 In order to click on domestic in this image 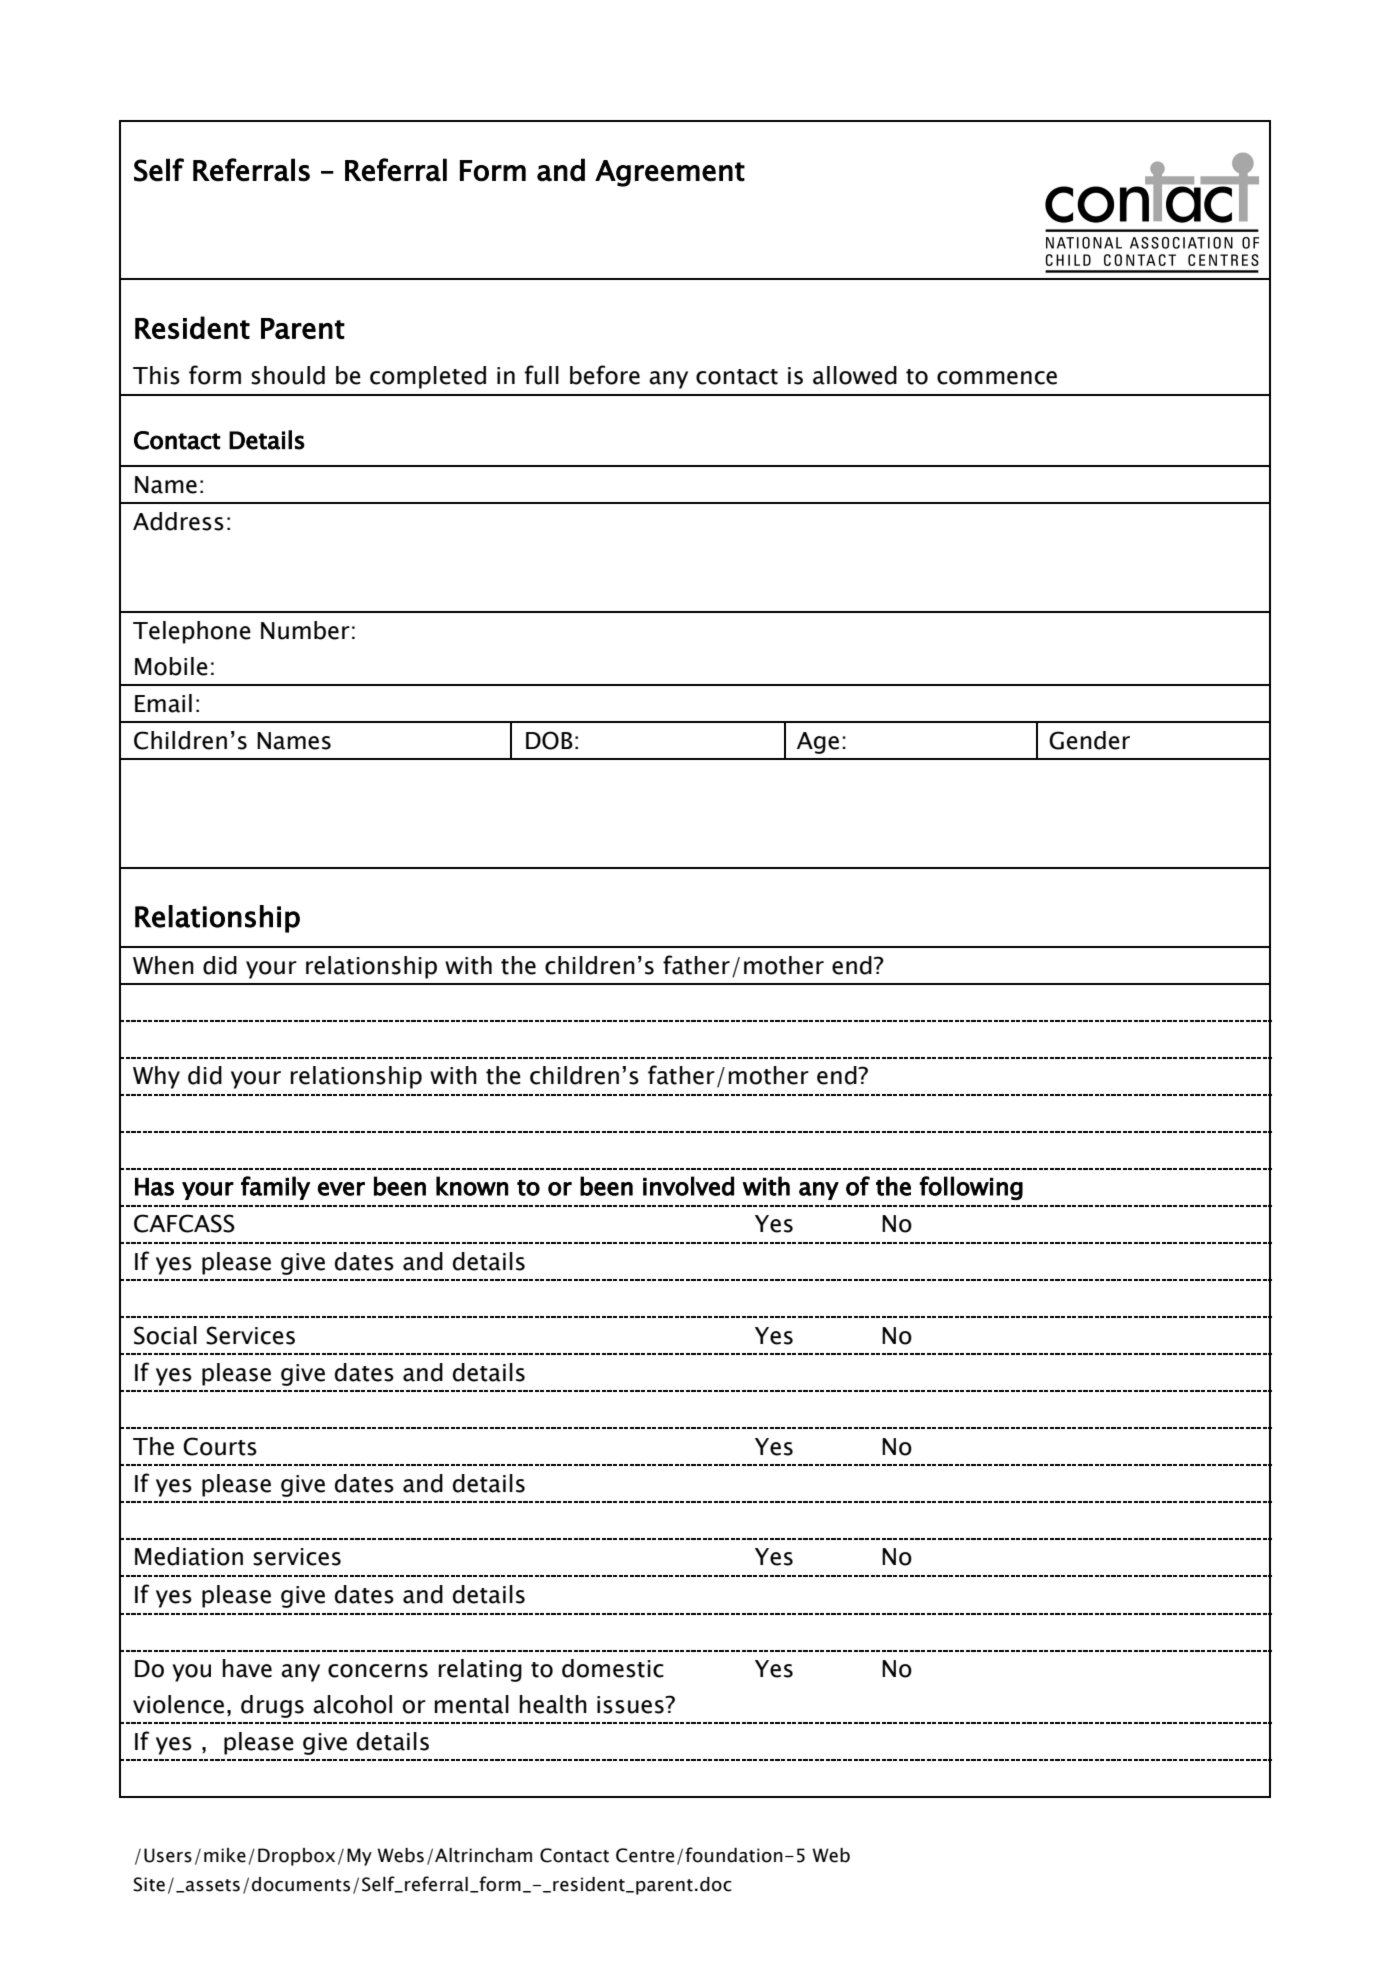, I will do `click(613, 1668)`.
